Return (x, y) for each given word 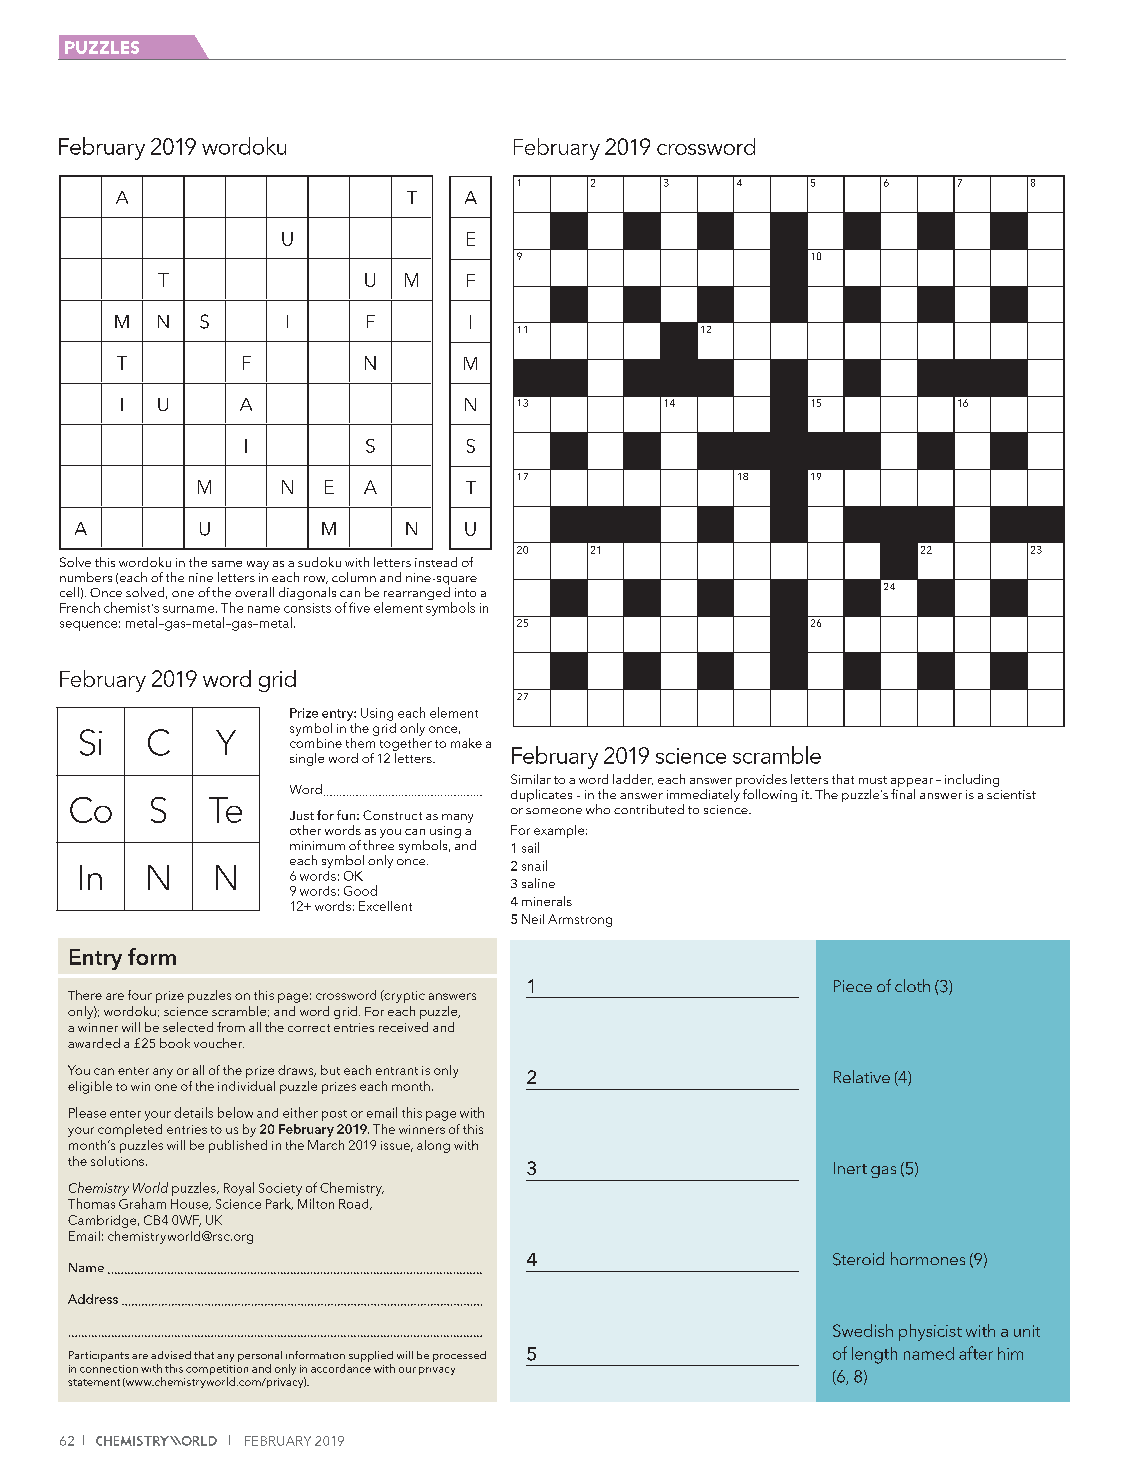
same (227, 564)
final (903, 794)
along (433, 1146)
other (305, 830)
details (193, 1112)
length (874, 1355)
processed (459, 1356)
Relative (862, 1076)
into (465, 592)
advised (171, 1355)
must (873, 780)
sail (530, 847)
